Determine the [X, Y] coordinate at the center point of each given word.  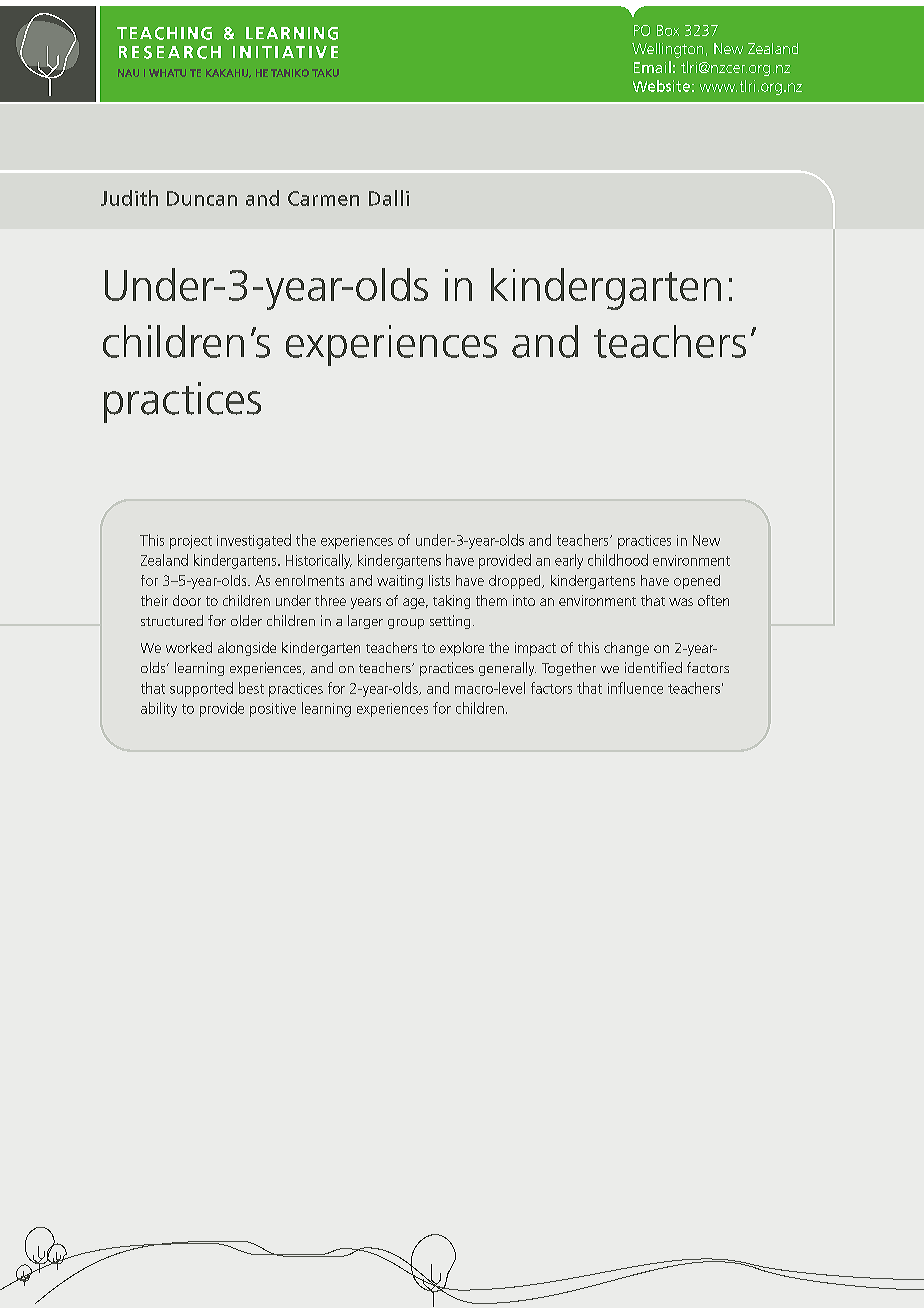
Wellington [667, 50]
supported [201, 689]
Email [652, 67]
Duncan [202, 198]
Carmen [323, 198]
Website [661, 86]
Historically [319, 561]
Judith [129, 198]
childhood [618, 560]
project [191, 542]
